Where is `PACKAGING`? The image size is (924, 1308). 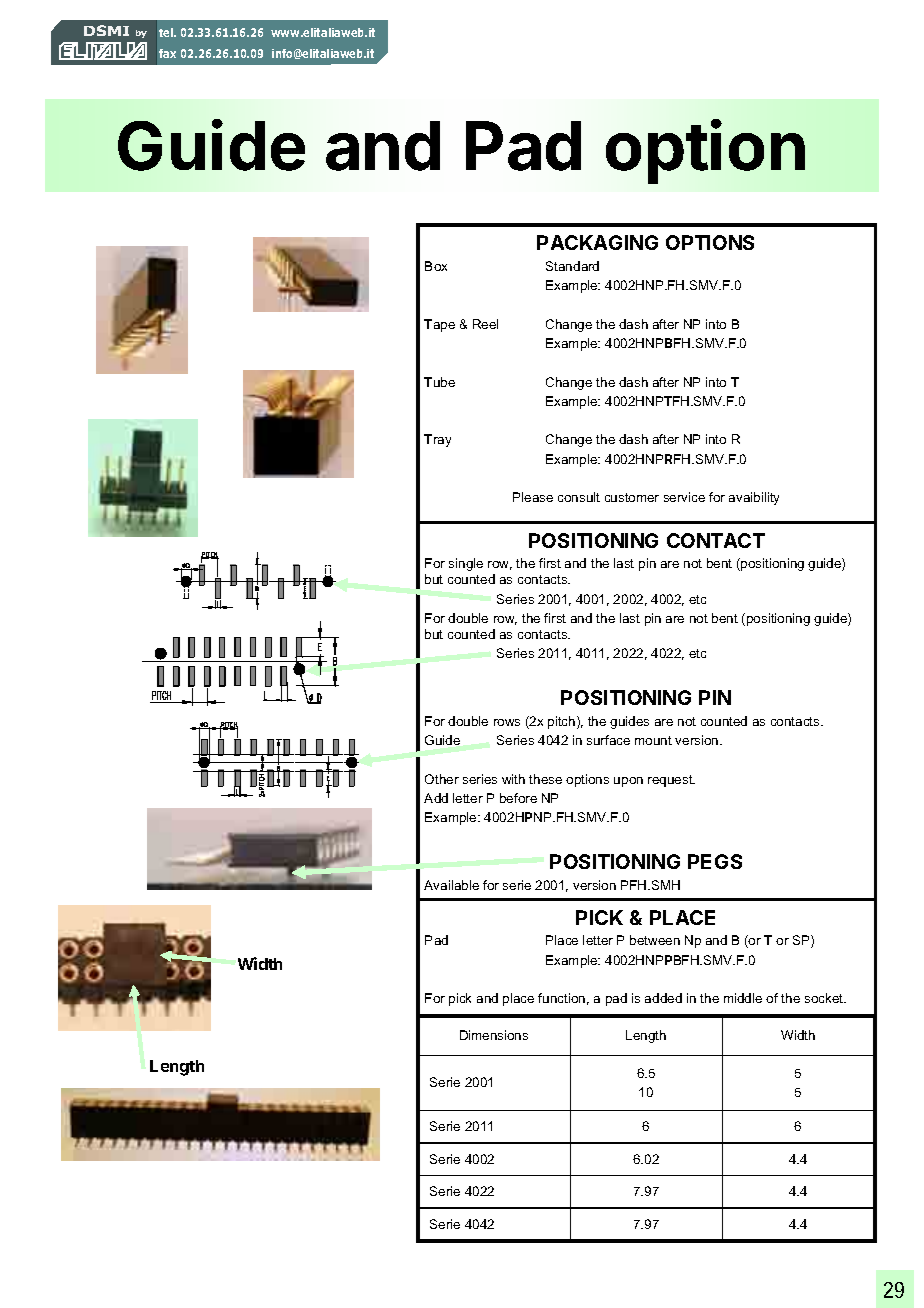
PACKAGING is located at coordinates (597, 242).
